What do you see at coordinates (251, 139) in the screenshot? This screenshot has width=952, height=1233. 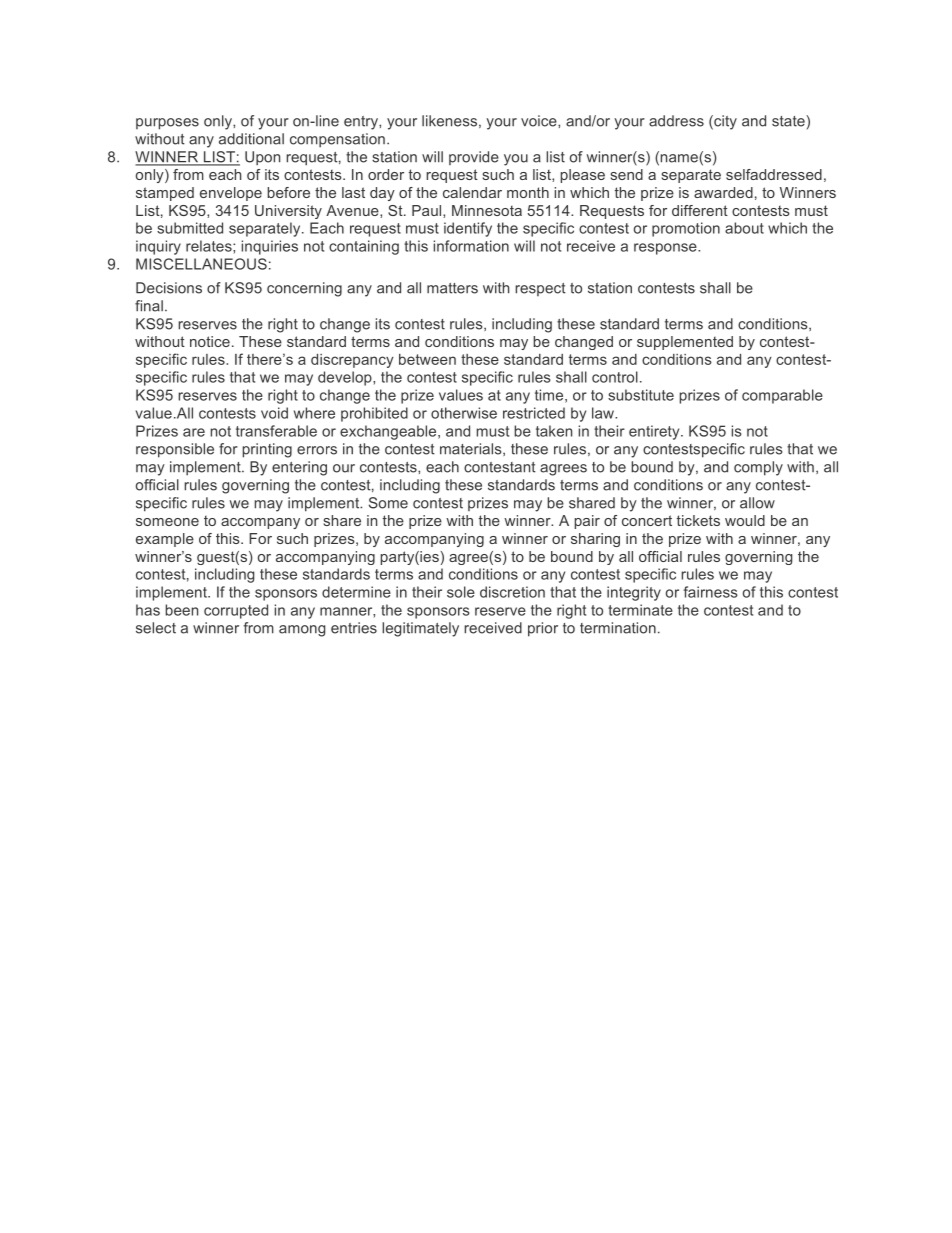 I see `additional` at bounding box center [251, 139].
